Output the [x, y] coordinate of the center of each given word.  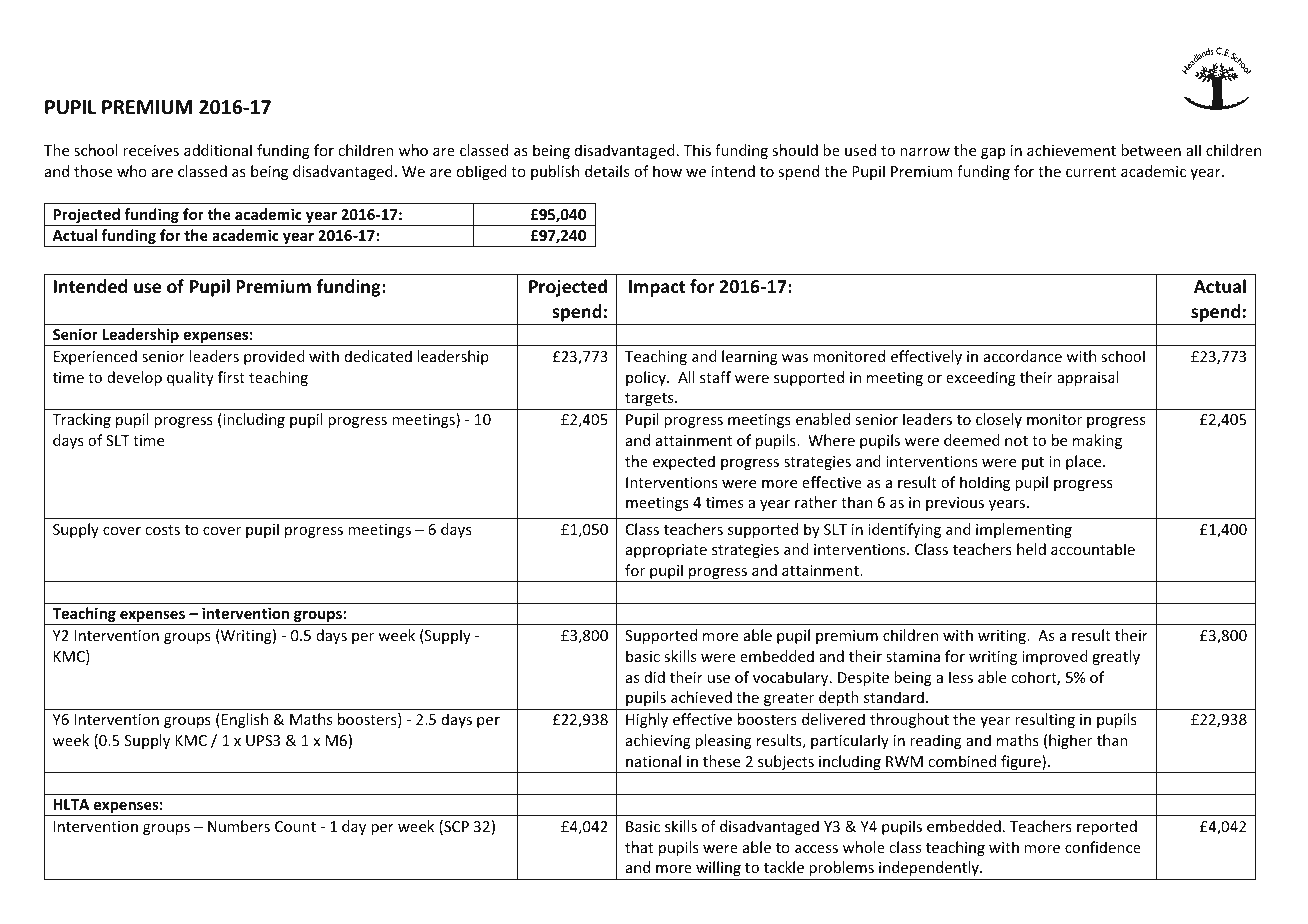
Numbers [239, 826]
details [607, 171]
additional [218, 150]
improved [1055, 657]
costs [162, 530]
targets [650, 399]
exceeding [981, 378]
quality [190, 378]
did [654, 677]
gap [993, 153]
